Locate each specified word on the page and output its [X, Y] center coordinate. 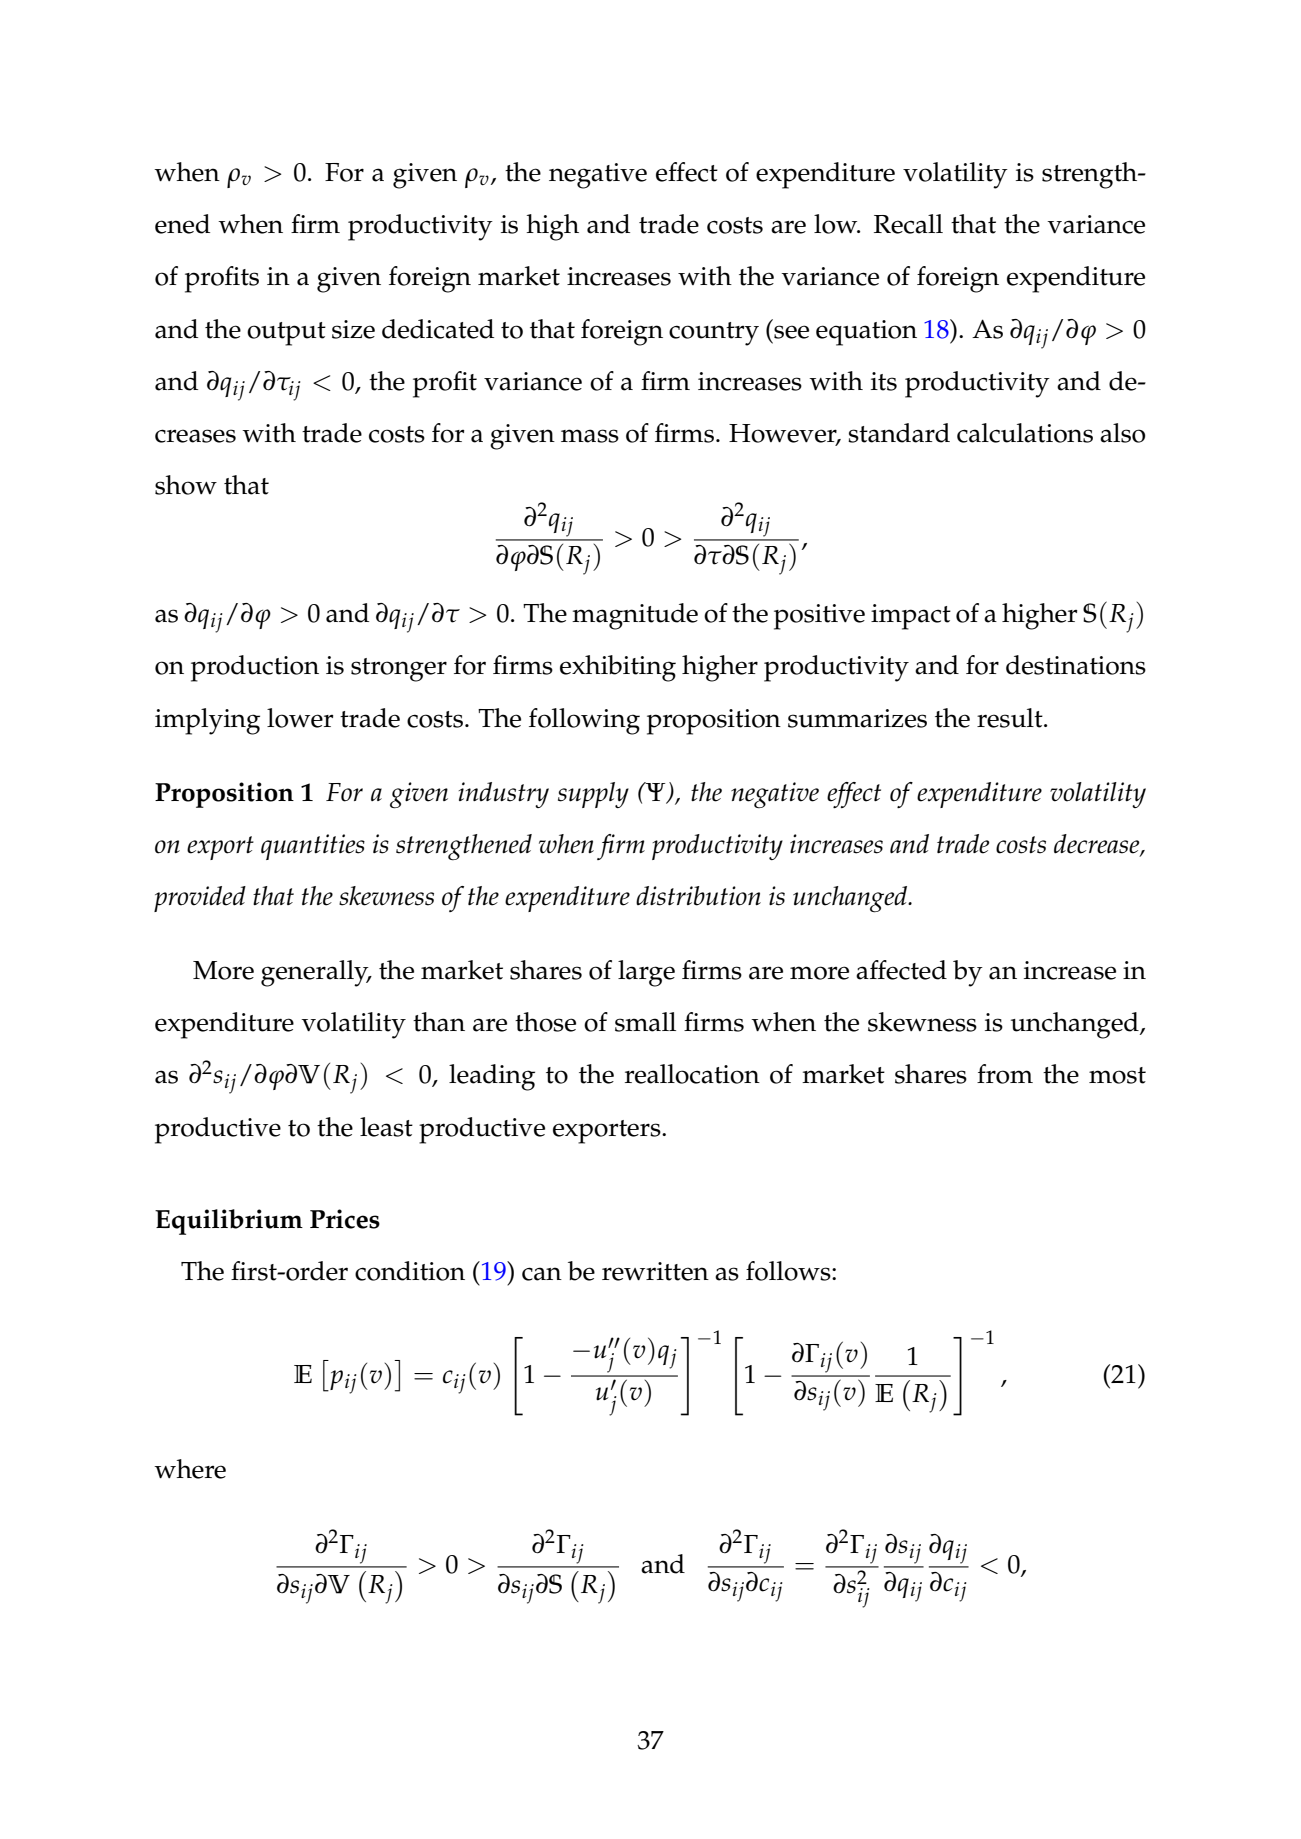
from [1005, 1074]
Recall [908, 224]
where [190, 1469]
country [714, 334]
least [386, 1127]
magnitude [635, 616]
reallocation [692, 1074]
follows [789, 1271]
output [286, 334]
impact [911, 617]
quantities [313, 847]
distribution [698, 896]
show [186, 485]
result [1011, 718]
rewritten [655, 1271]
